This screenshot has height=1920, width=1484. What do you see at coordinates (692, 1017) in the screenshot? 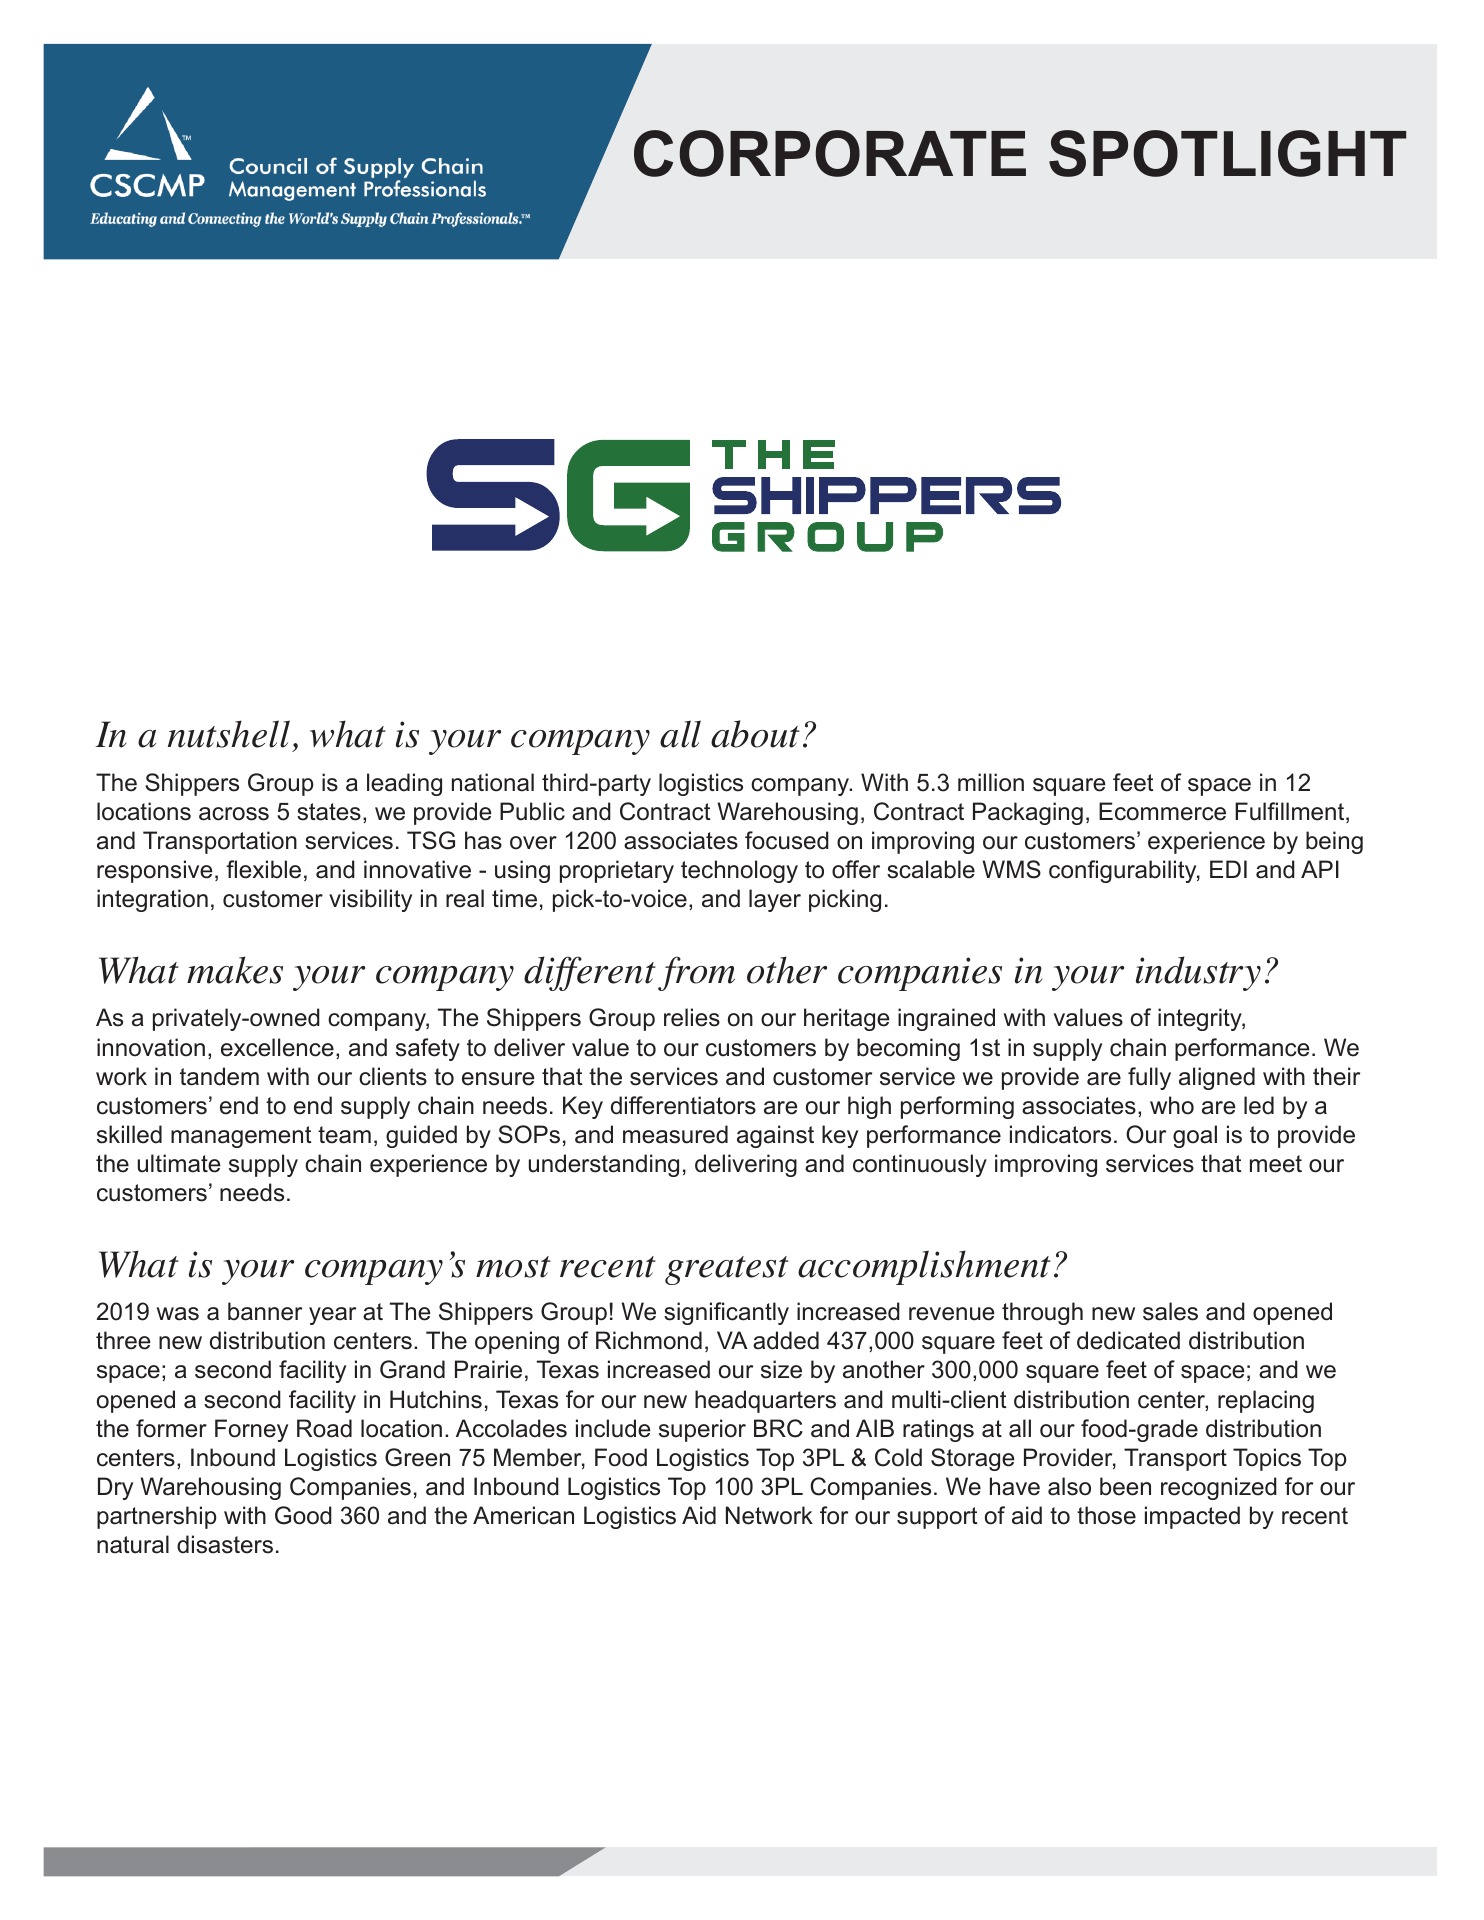
I see `relies` at bounding box center [692, 1017].
